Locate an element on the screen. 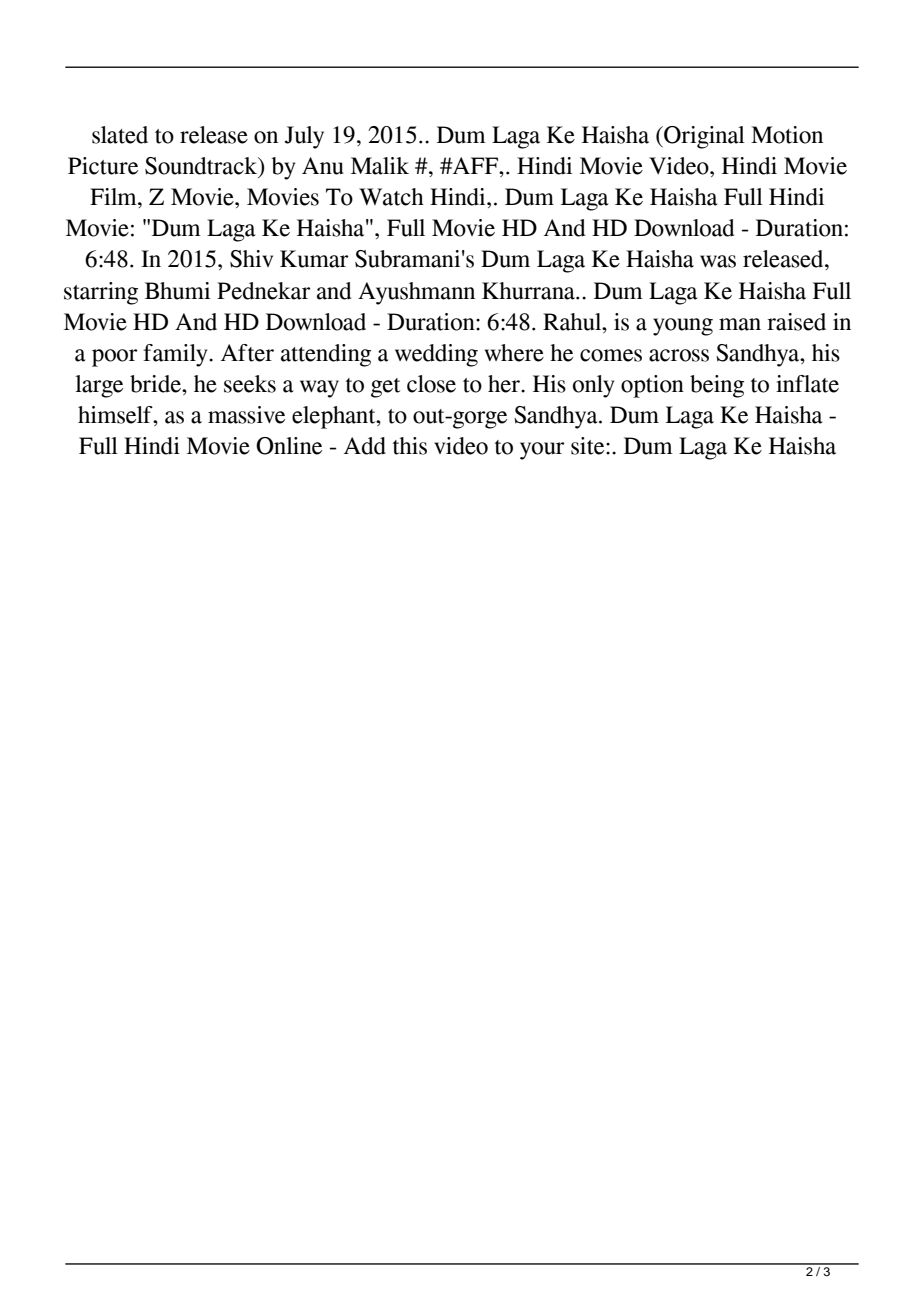  Online is located at coordinates (289, 446).
